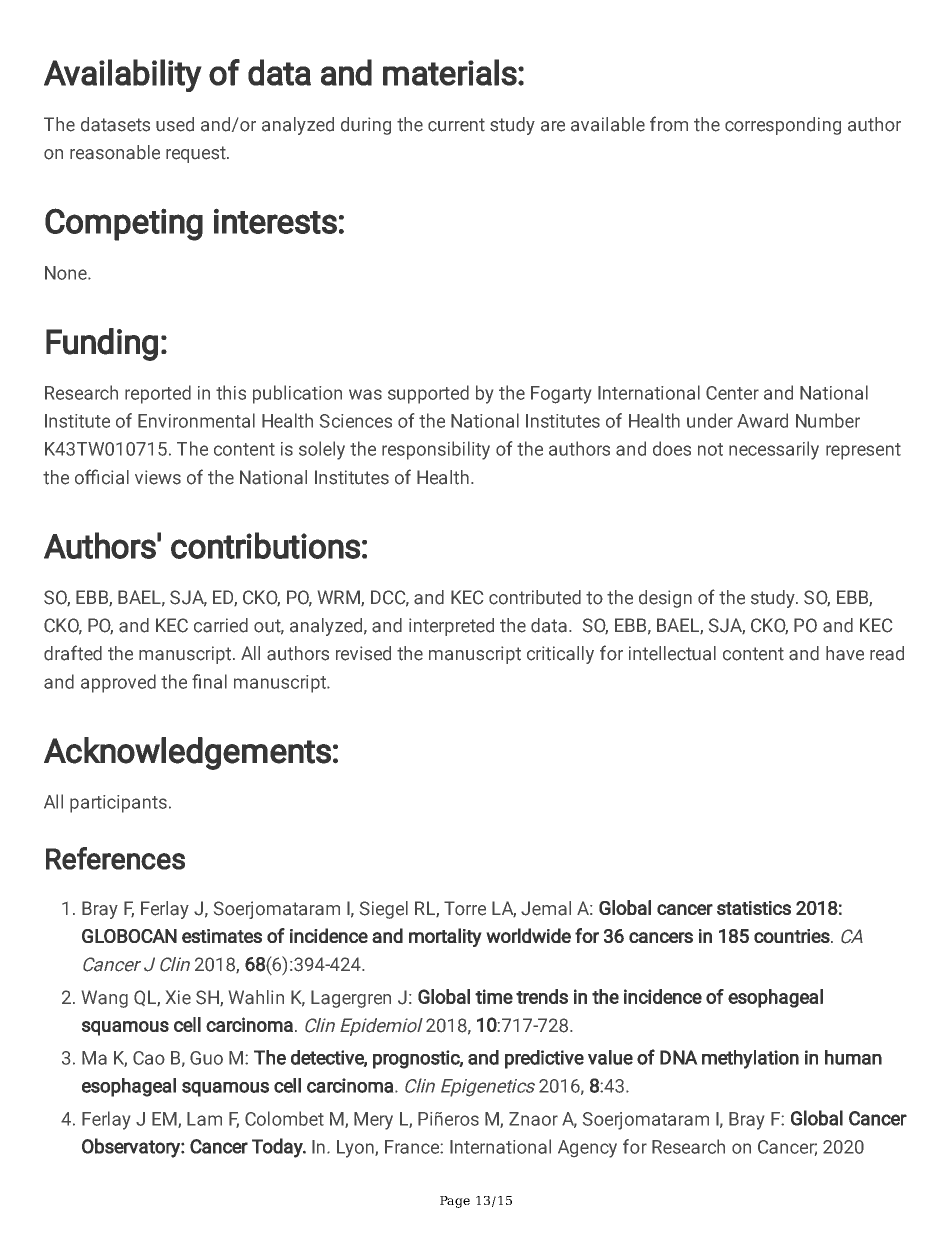  Describe the element at coordinates (455, 1202) in the screenshot. I see `Page` at that location.
